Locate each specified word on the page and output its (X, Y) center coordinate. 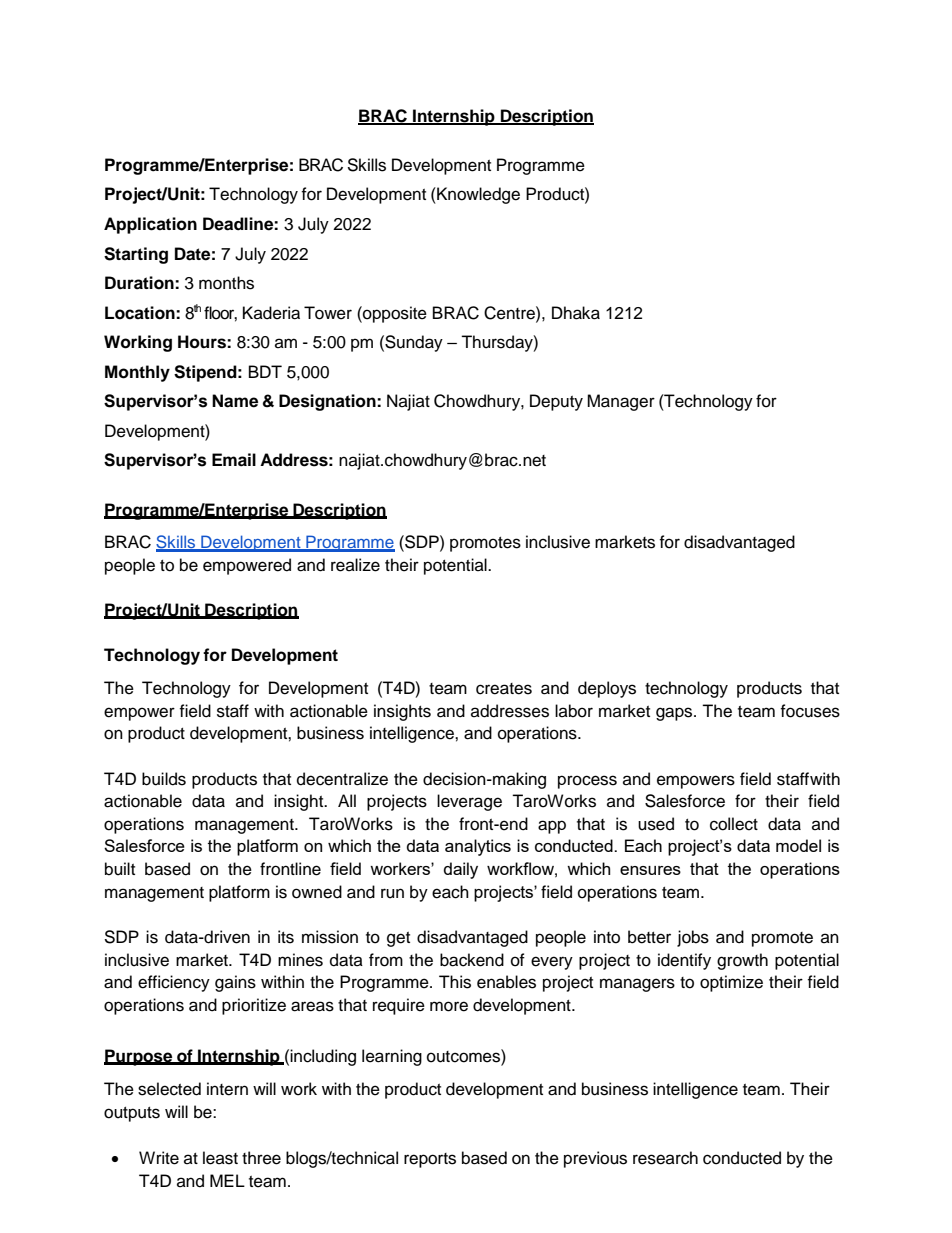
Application (150, 225)
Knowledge (477, 195)
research (665, 1158)
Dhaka (576, 313)
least (220, 1158)
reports (430, 1160)
